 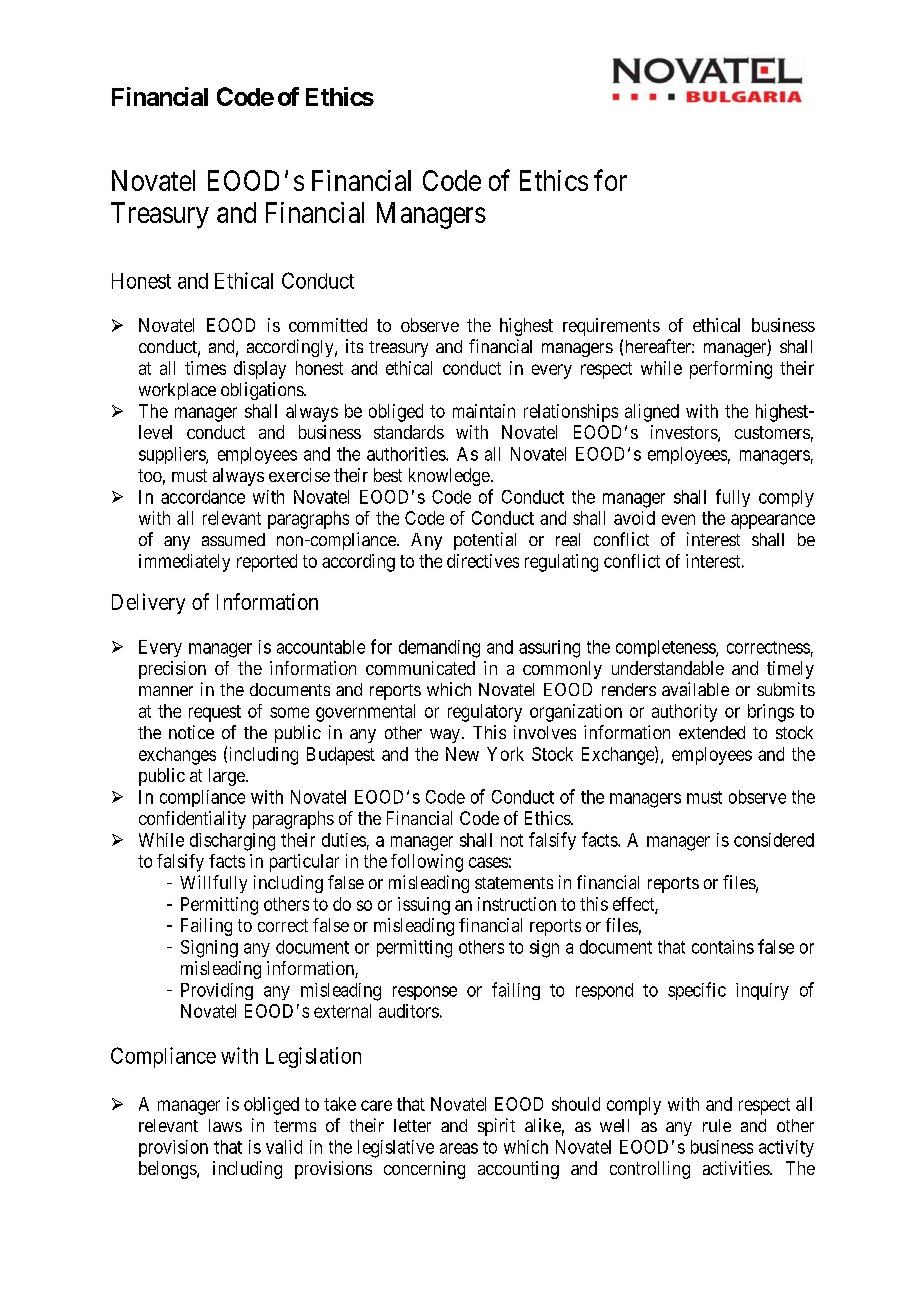 What do you see at coordinates (731, 370) in the screenshot?
I see `performing` at bounding box center [731, 370].
